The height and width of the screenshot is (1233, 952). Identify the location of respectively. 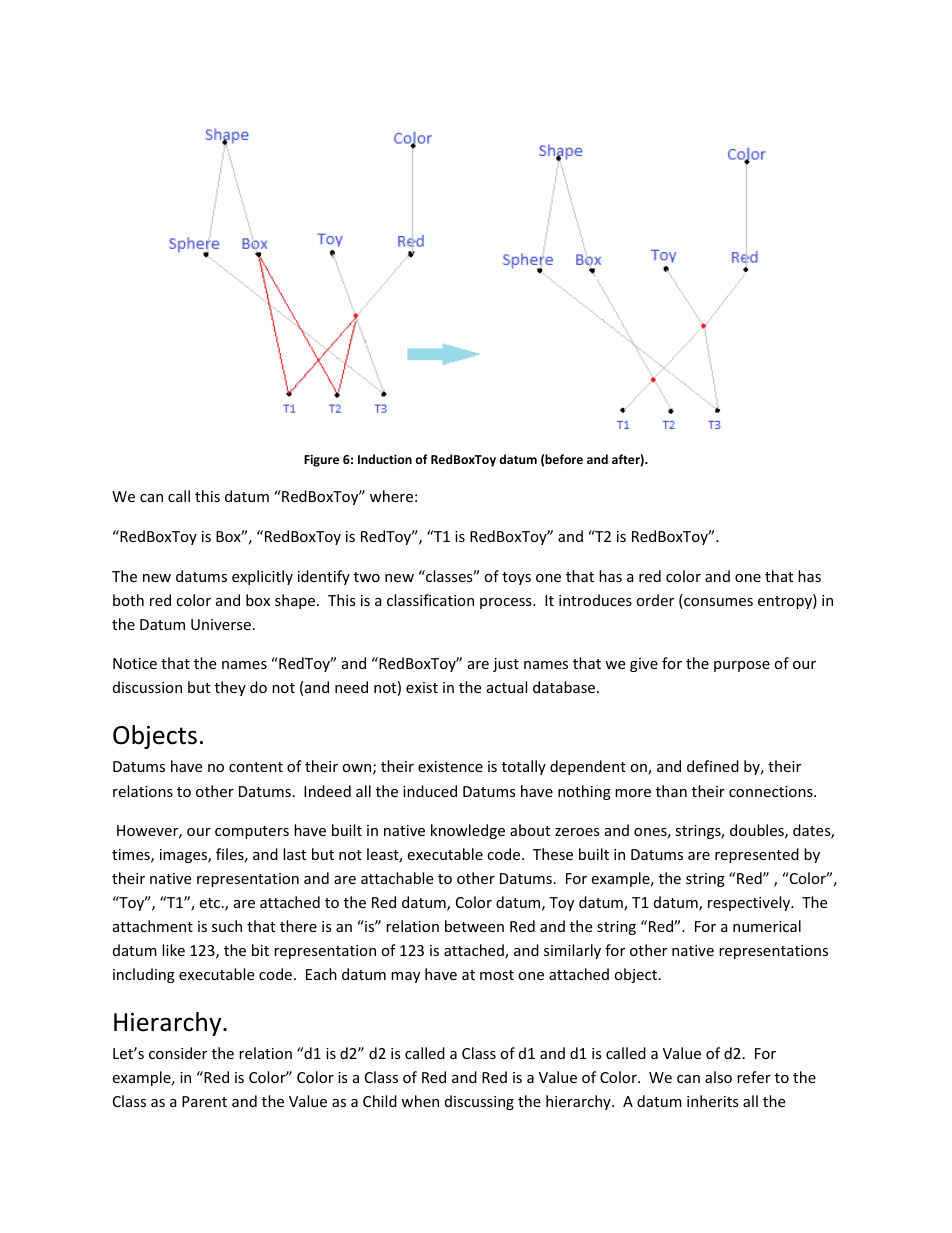
(750, 903).
